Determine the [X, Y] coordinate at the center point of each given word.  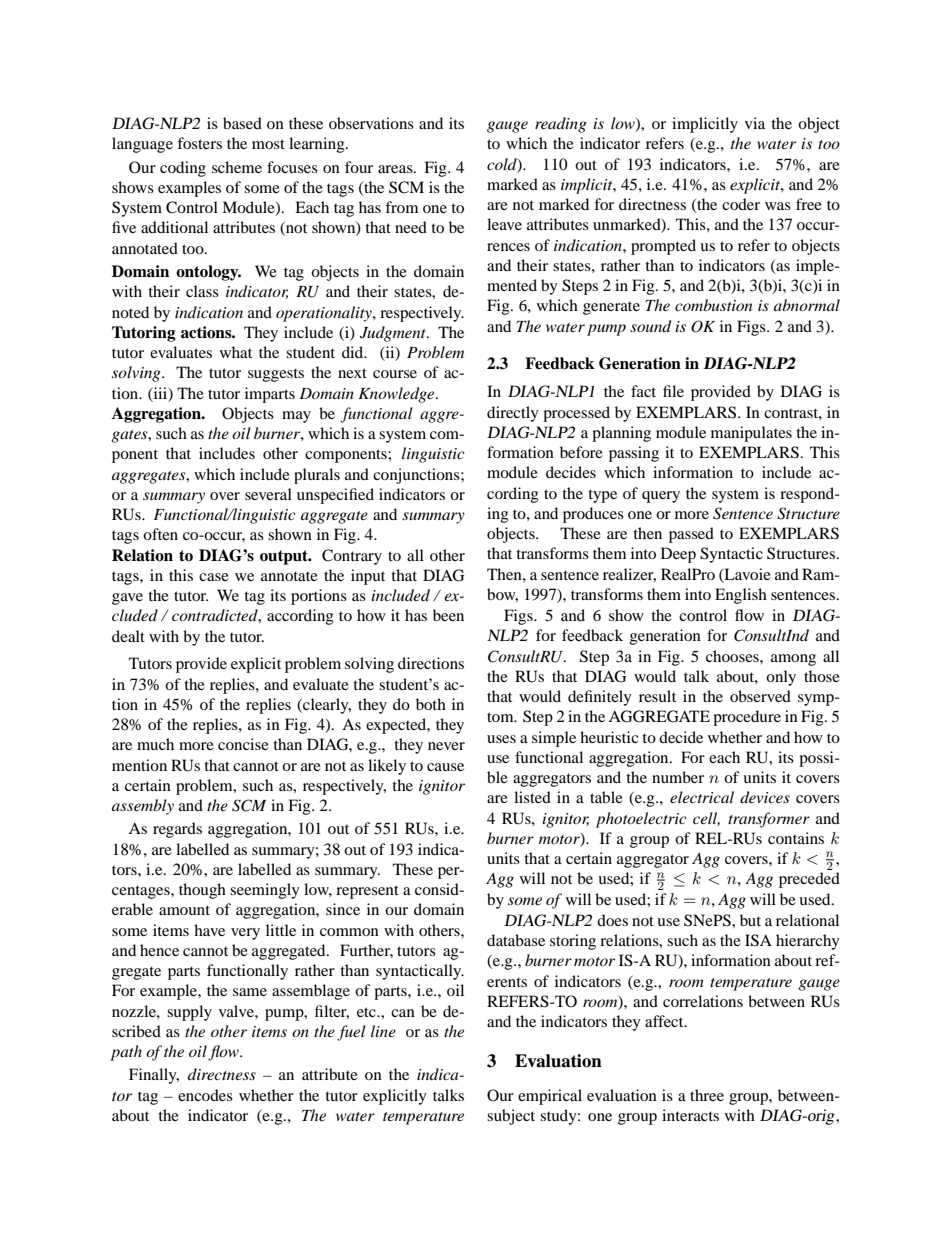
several [268, 494]
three [707, 1095]
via [755, 123]
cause [445, 767]
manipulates [751, 434]
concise [243, 744]
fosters [199, 143]
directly [513, 414]
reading [561, 125]
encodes [205, 1095]
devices [765, 797]
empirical [550, 1097]
